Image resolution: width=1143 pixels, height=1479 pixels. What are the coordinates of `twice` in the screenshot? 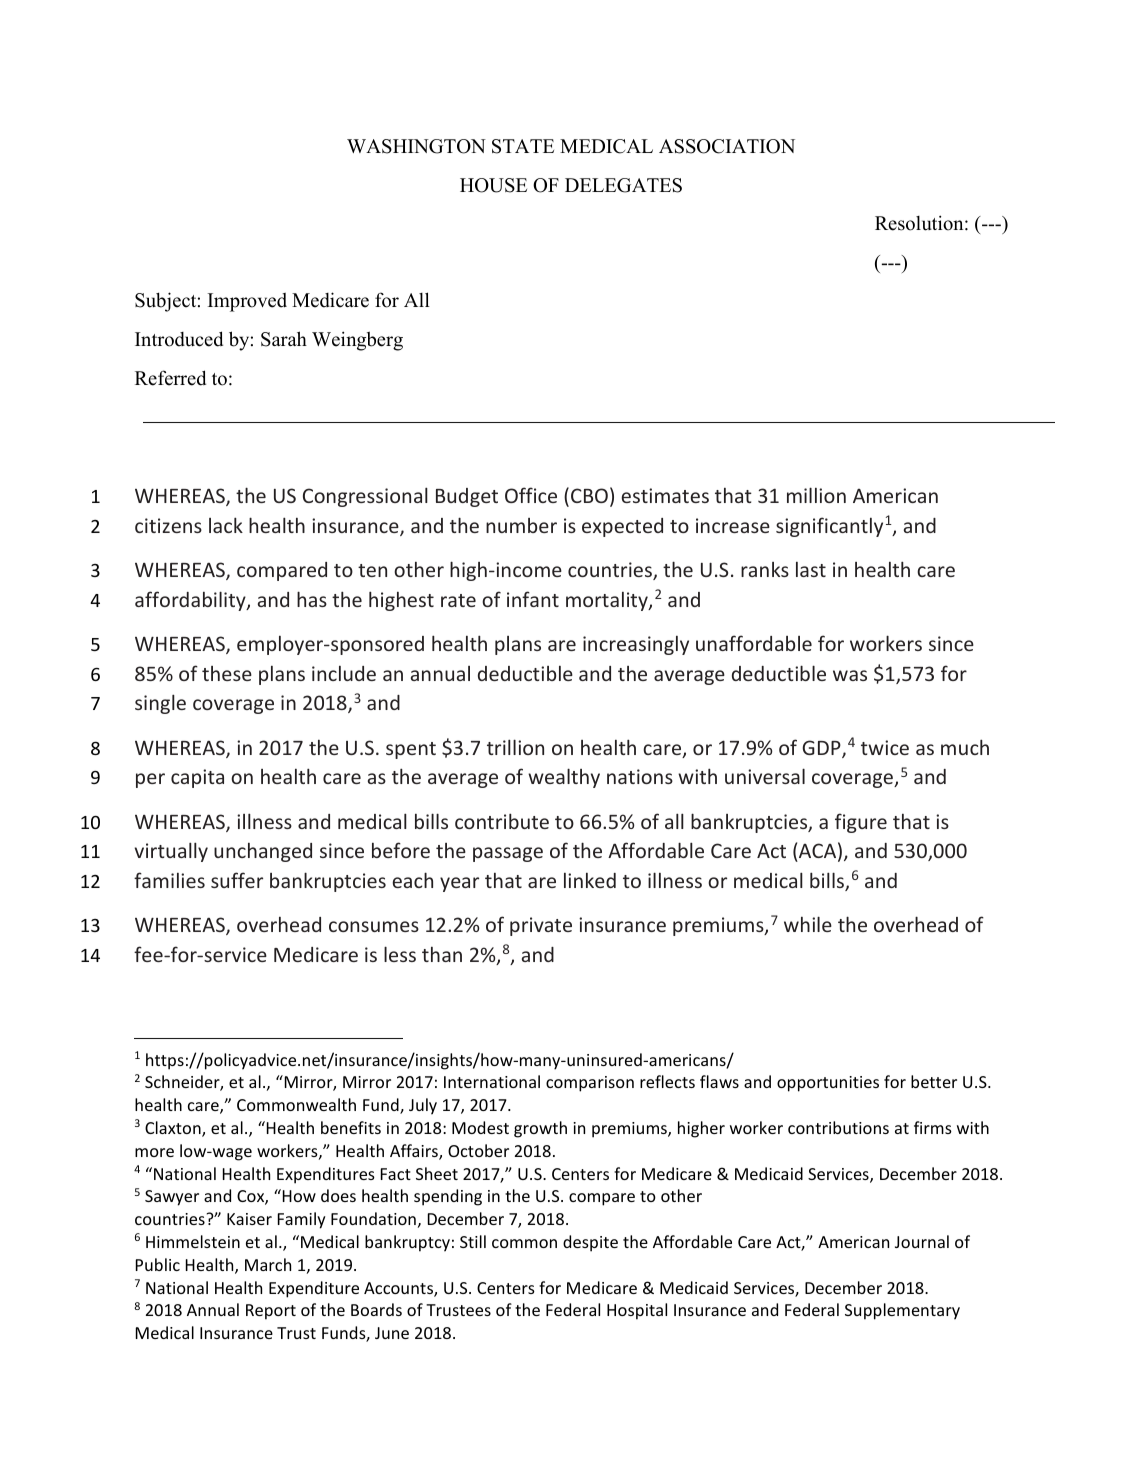 It's located at (885, 747).
